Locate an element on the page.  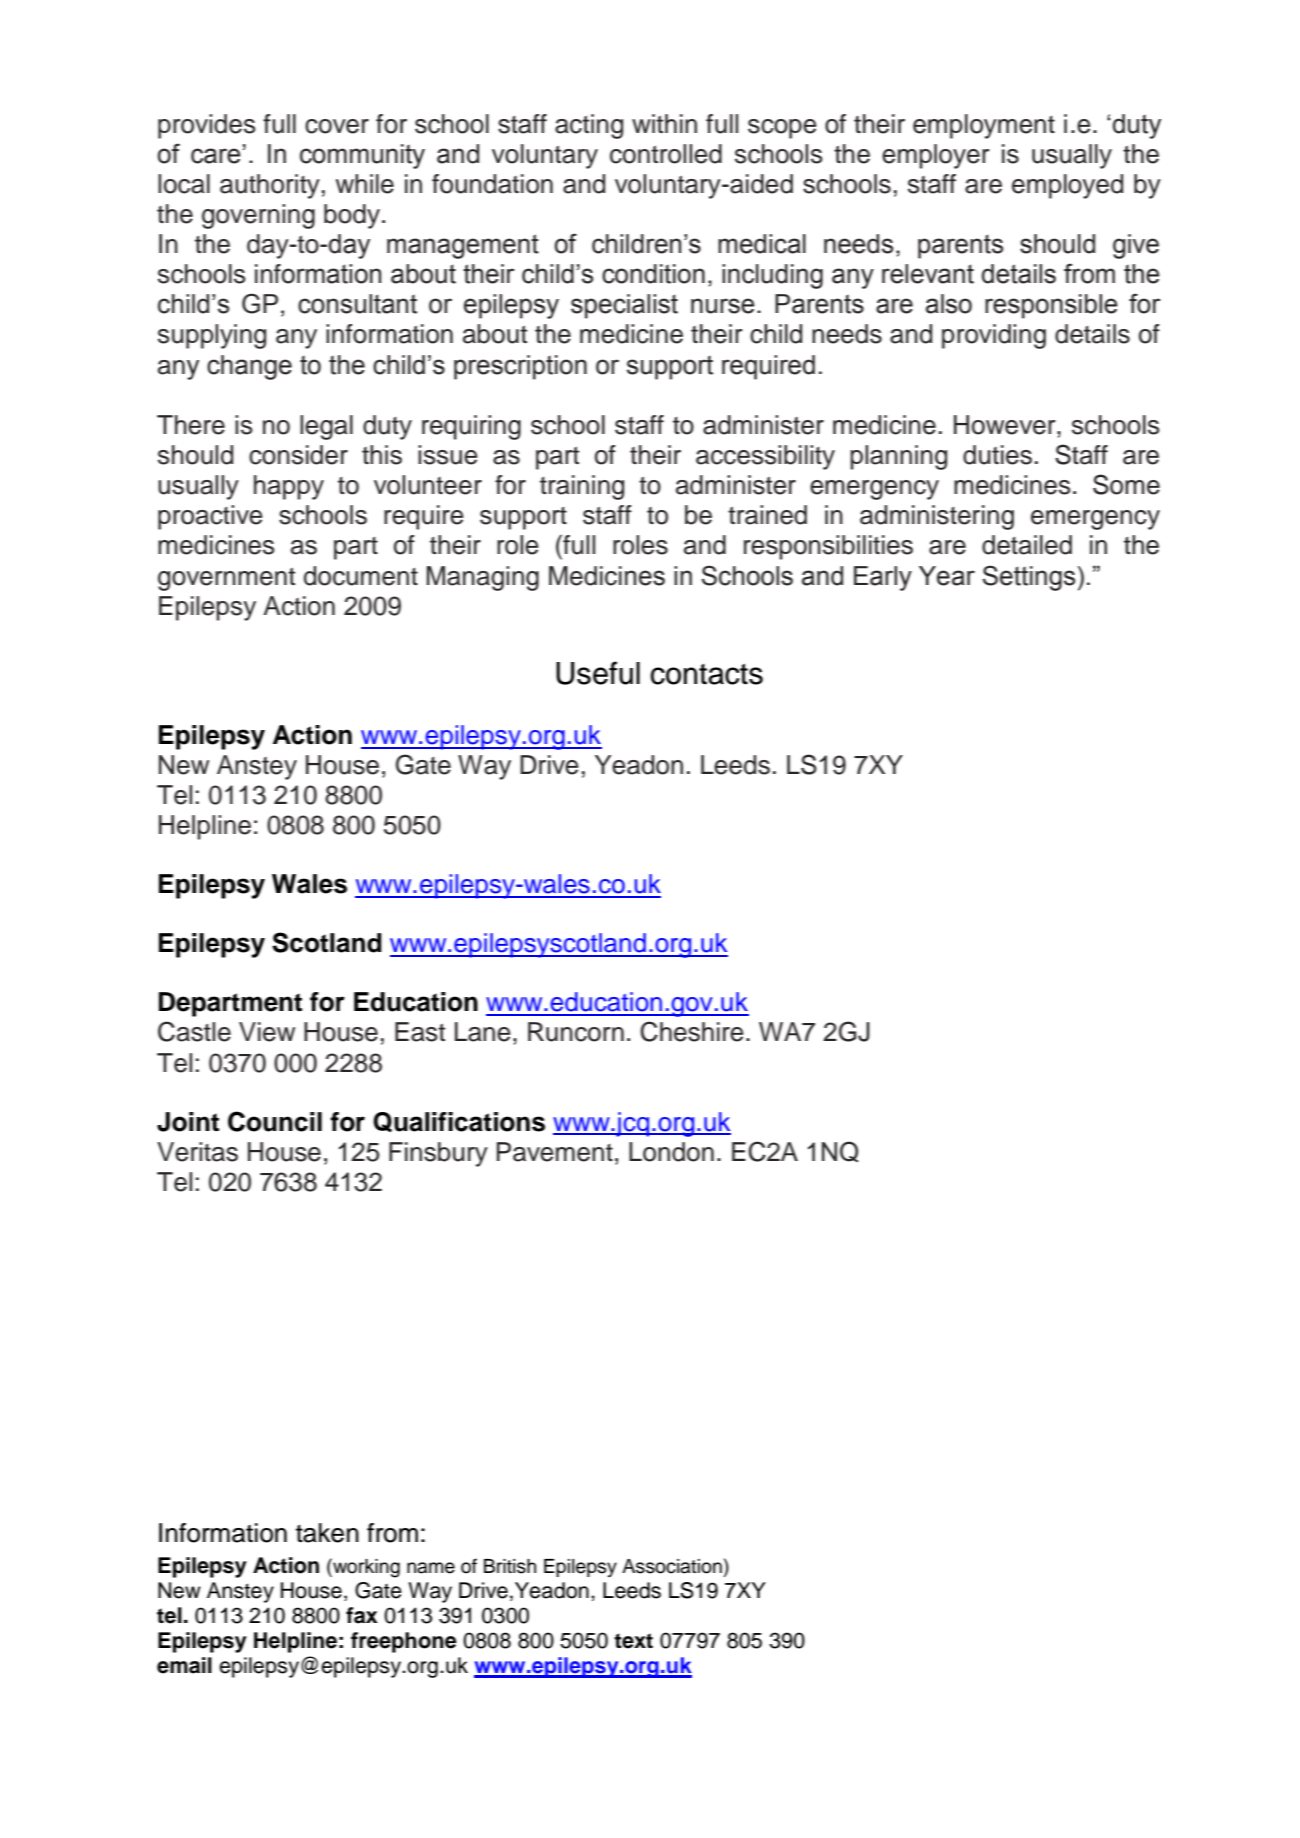
text is located at coordinates (633, 1641).
